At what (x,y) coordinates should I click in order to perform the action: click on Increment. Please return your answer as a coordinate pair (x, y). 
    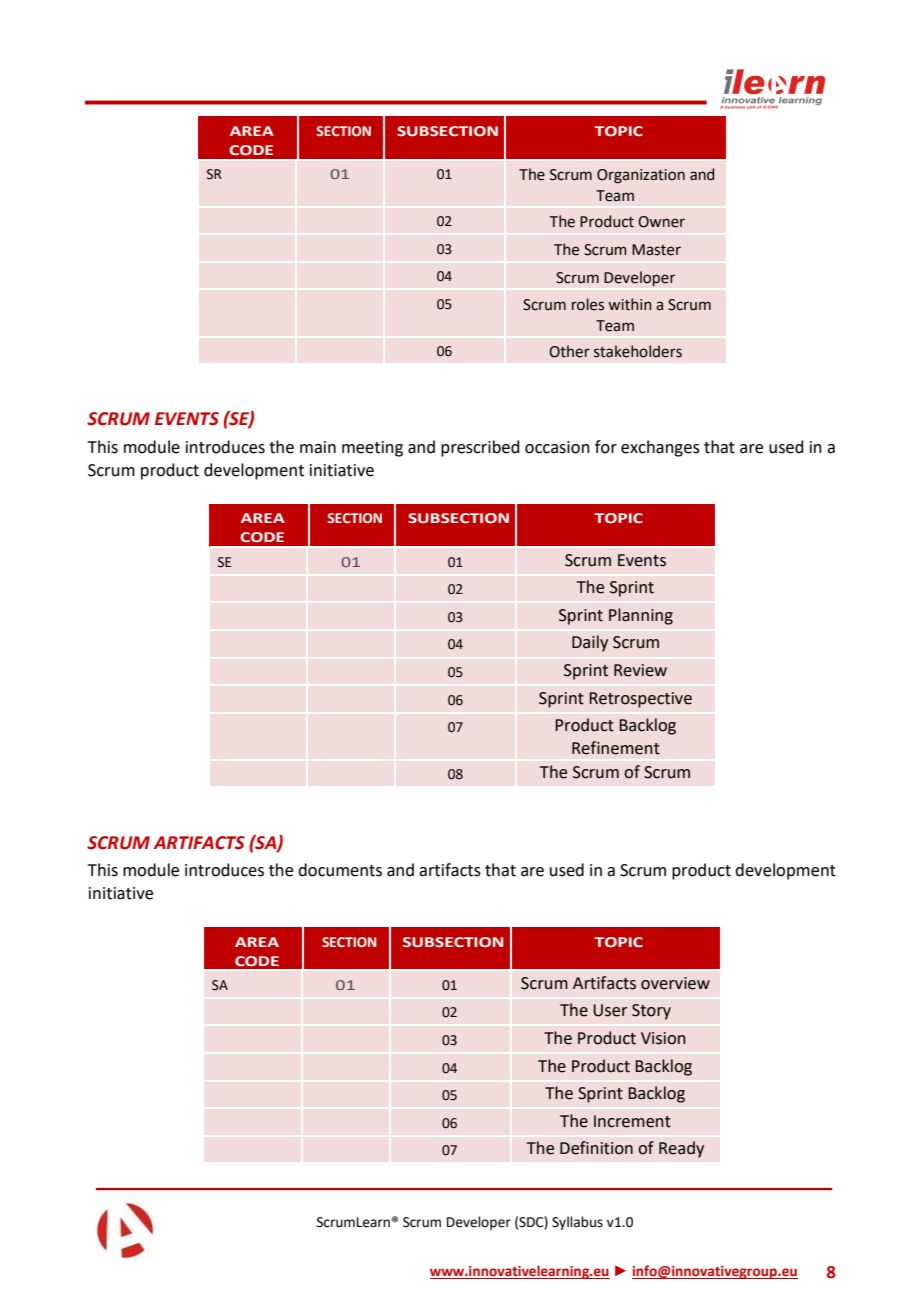
    Looking at the image, I should click on (632, 1121).
